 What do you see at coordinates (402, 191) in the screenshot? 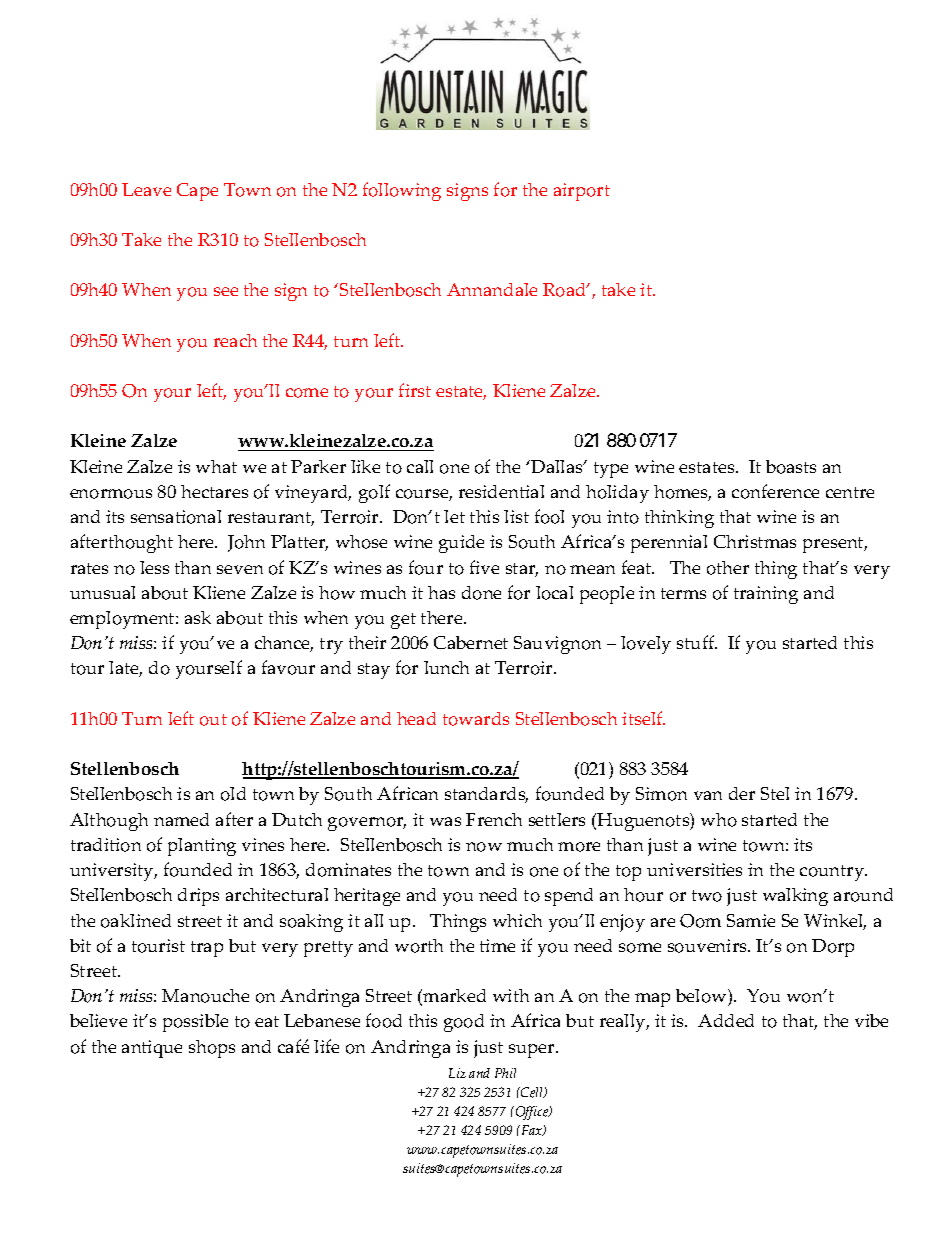
I see `following` at bounding box center [402, 191].
